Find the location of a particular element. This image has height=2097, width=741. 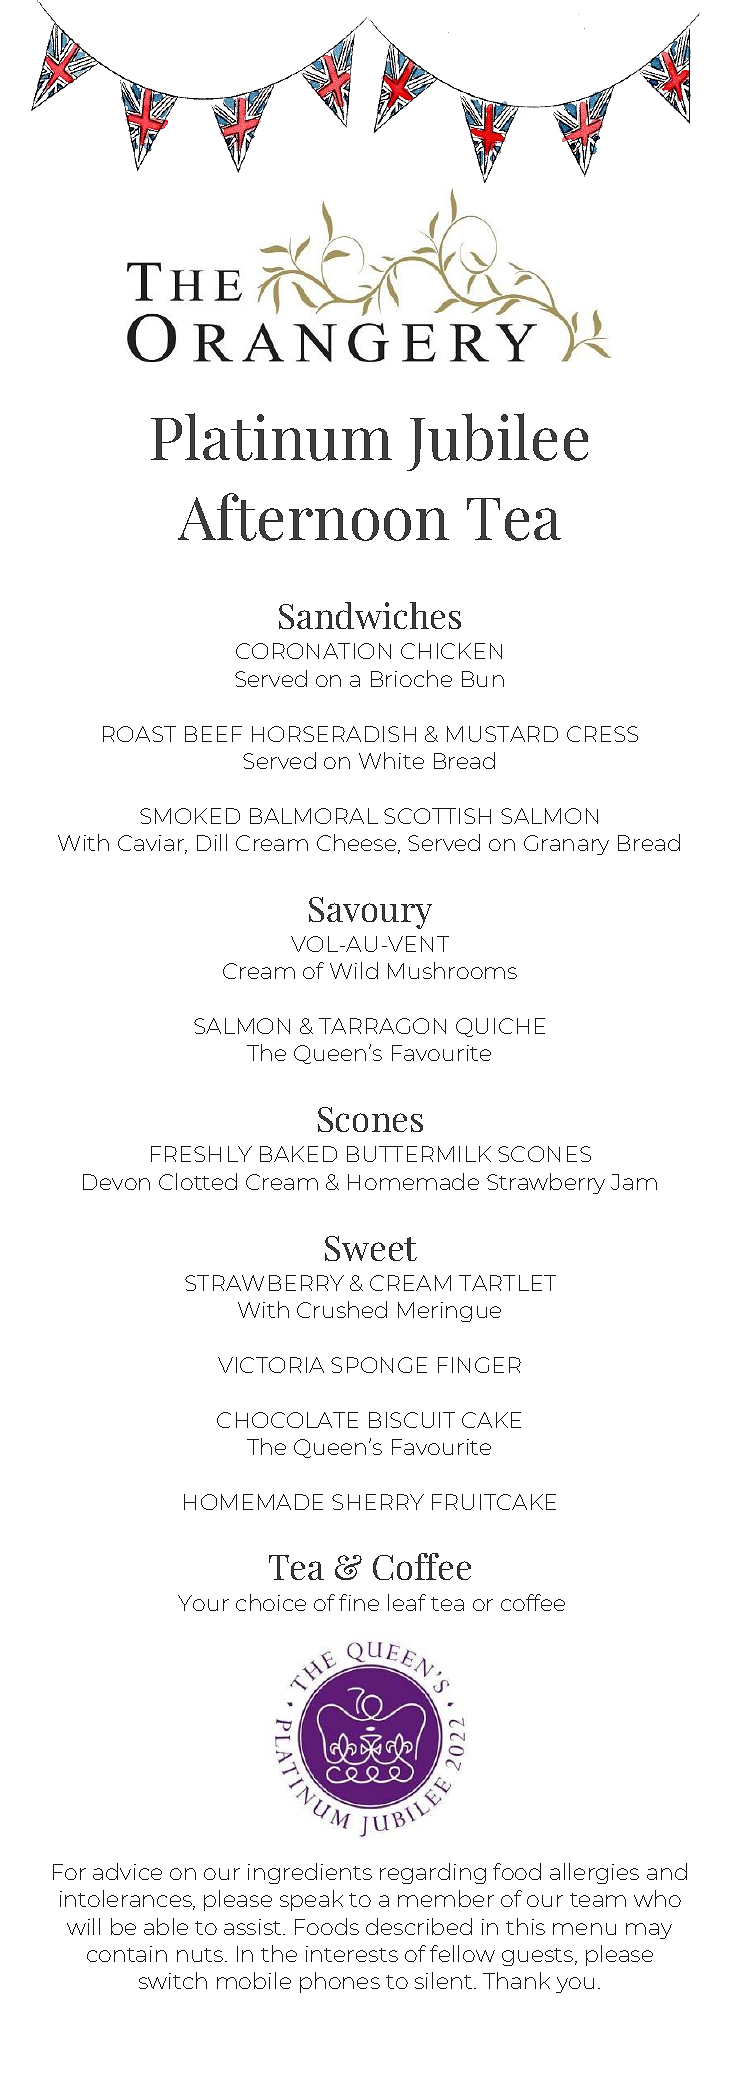

Devon is located at coordinates (116, 1182).
